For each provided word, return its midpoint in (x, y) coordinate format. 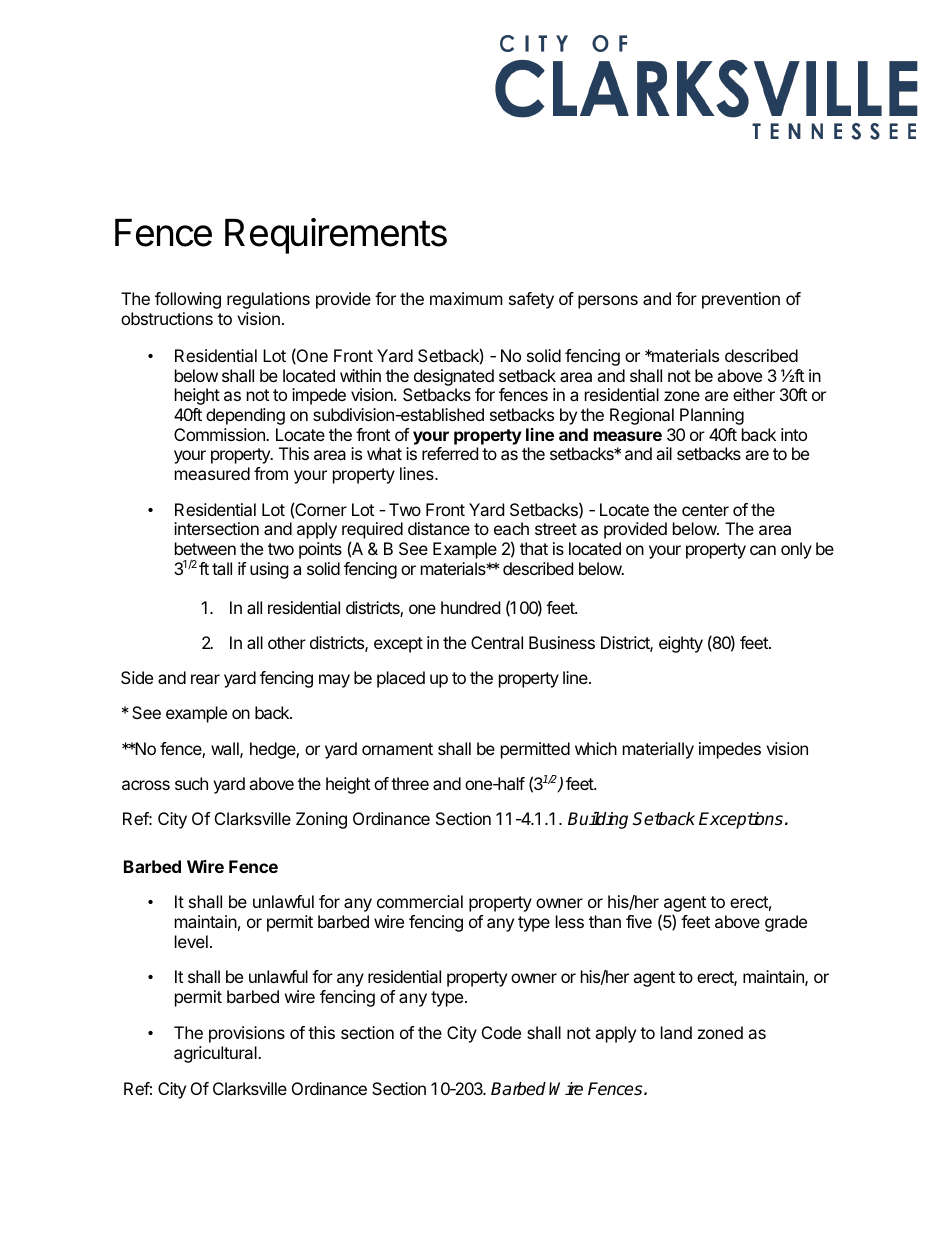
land (676, 1032)
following (188, 300)
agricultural (216, 1054)
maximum (466, 298)
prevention (741, 300)
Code (501, 1032)
